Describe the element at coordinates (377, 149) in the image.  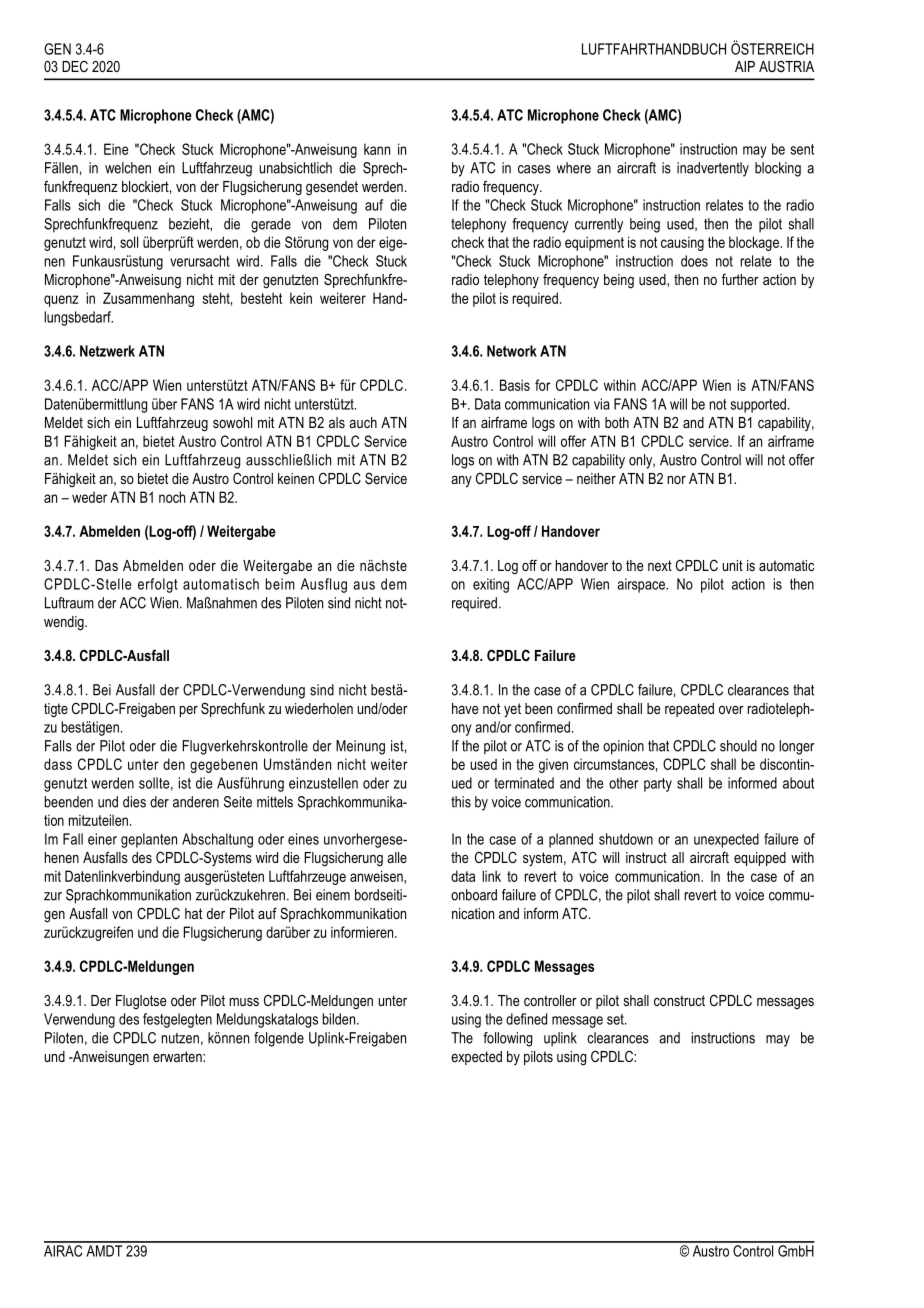
I see `kann` at that location.
